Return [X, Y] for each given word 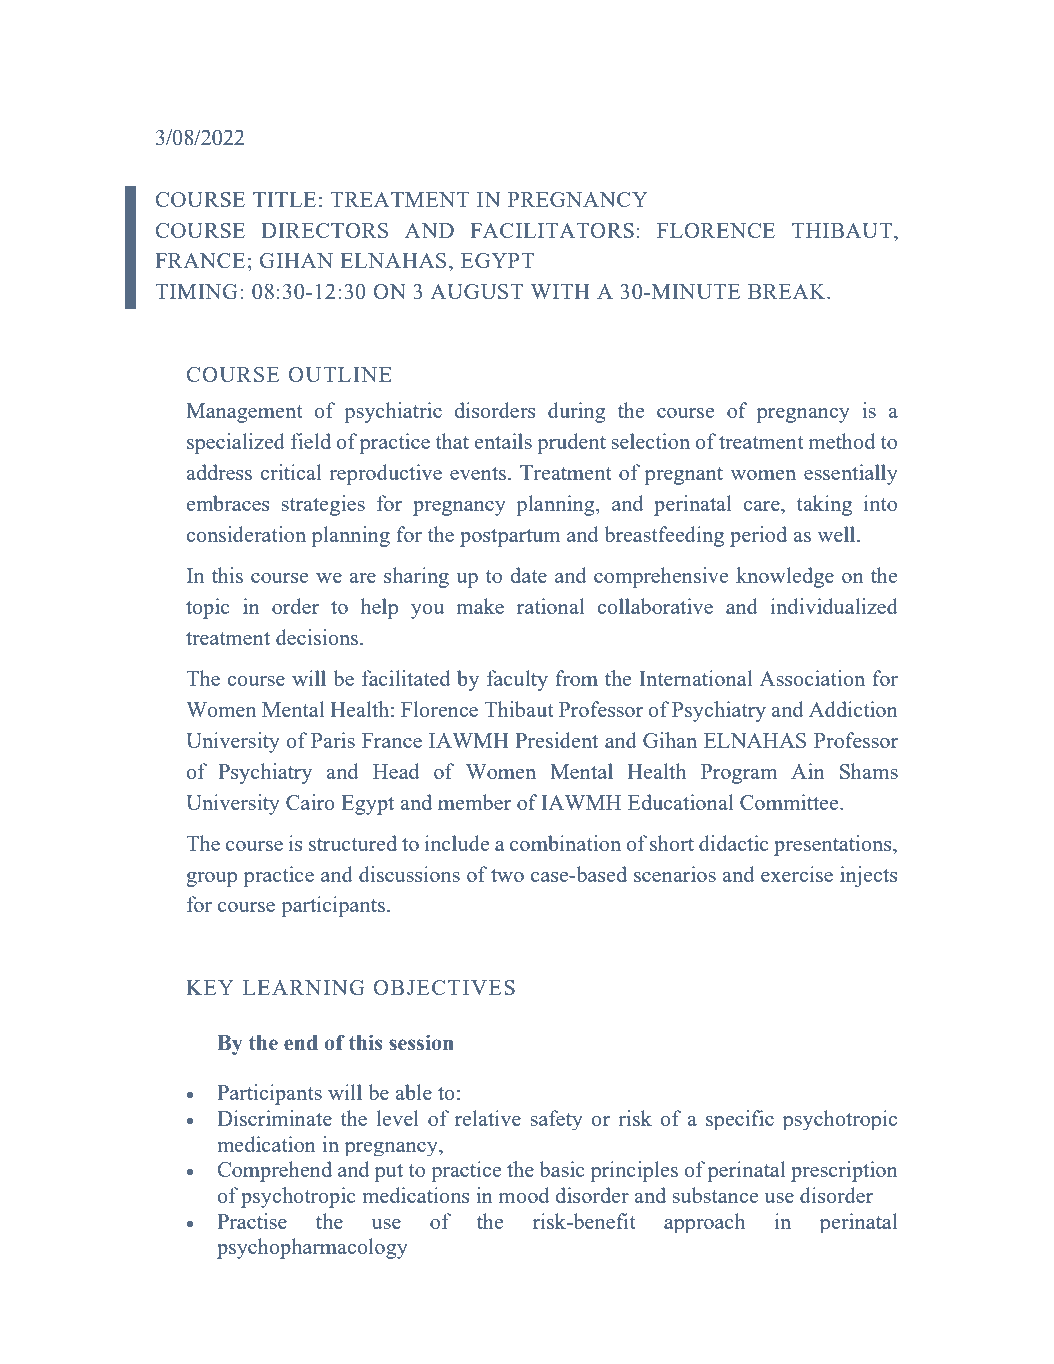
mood [524, 1195]
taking [824, 505]
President [556, 740]
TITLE [284, 199]
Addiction [853, 709]
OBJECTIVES [444, 987]
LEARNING [304, 987]
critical [291, 472]
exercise [797, 874]
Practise [252, 1221]
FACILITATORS [552, 230]
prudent [571, 443]
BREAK [788, 291]
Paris [333, 740]
